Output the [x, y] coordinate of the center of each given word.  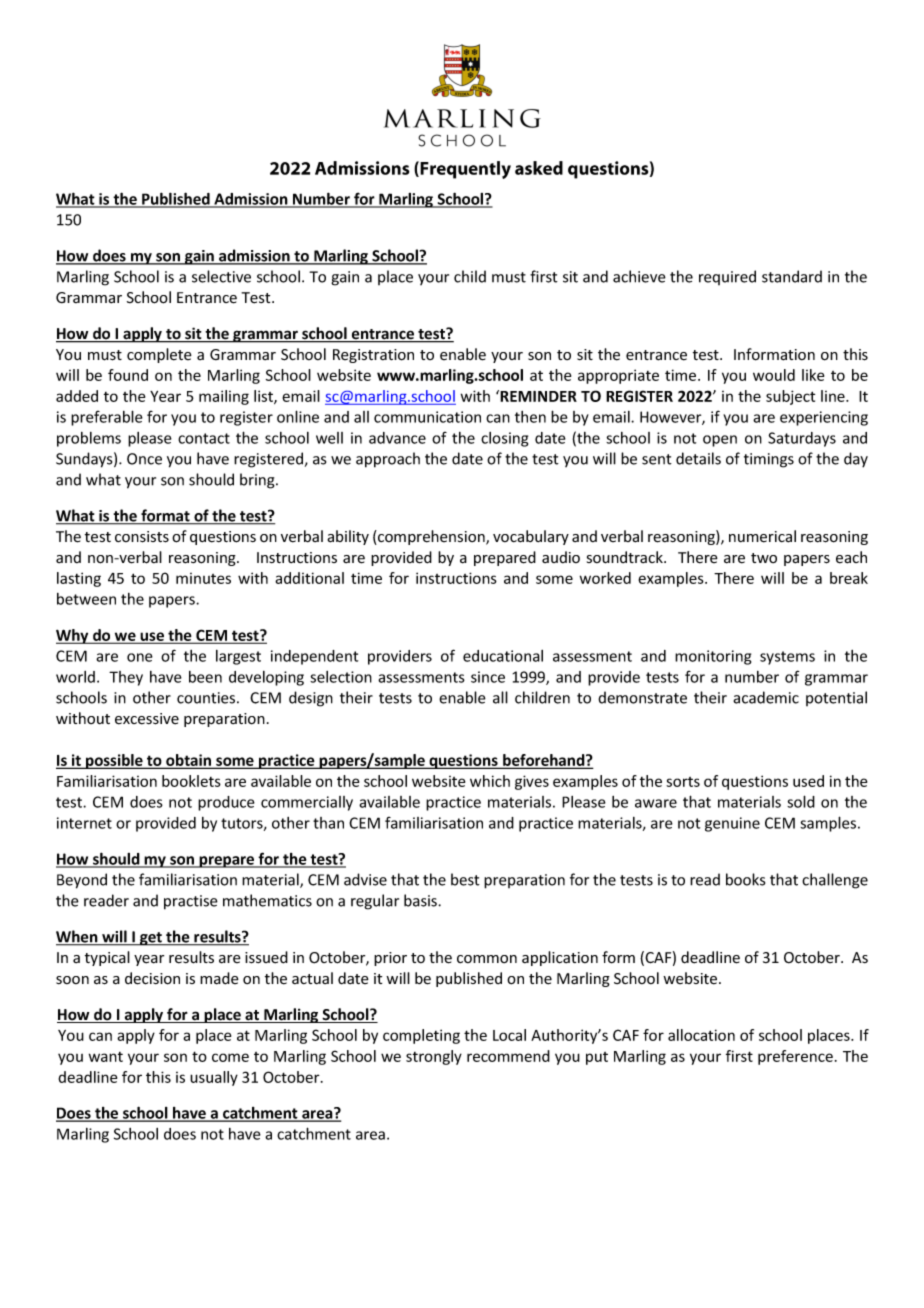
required [727, 277]
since [488, 677]
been [205, 677]
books [745, 879]
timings [769, 460]
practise [191, 902]
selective [221, 276]
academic [766, 697]
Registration [373, 356]
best [465, 879]
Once [144, 459]
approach [388, 460]
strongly [434, 1057]
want [106, 1057]
